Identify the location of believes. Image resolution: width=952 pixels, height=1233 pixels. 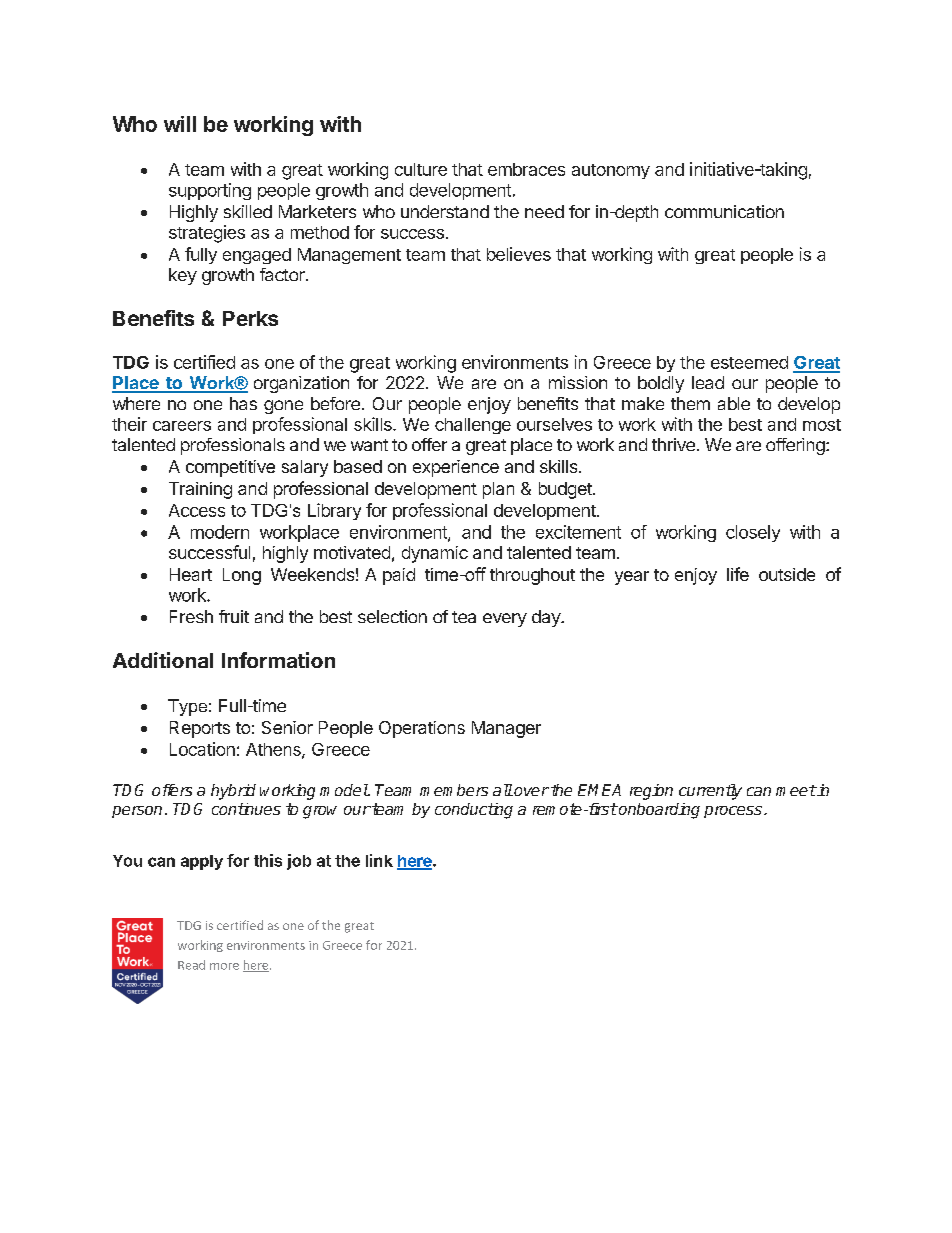
(519, 254).
